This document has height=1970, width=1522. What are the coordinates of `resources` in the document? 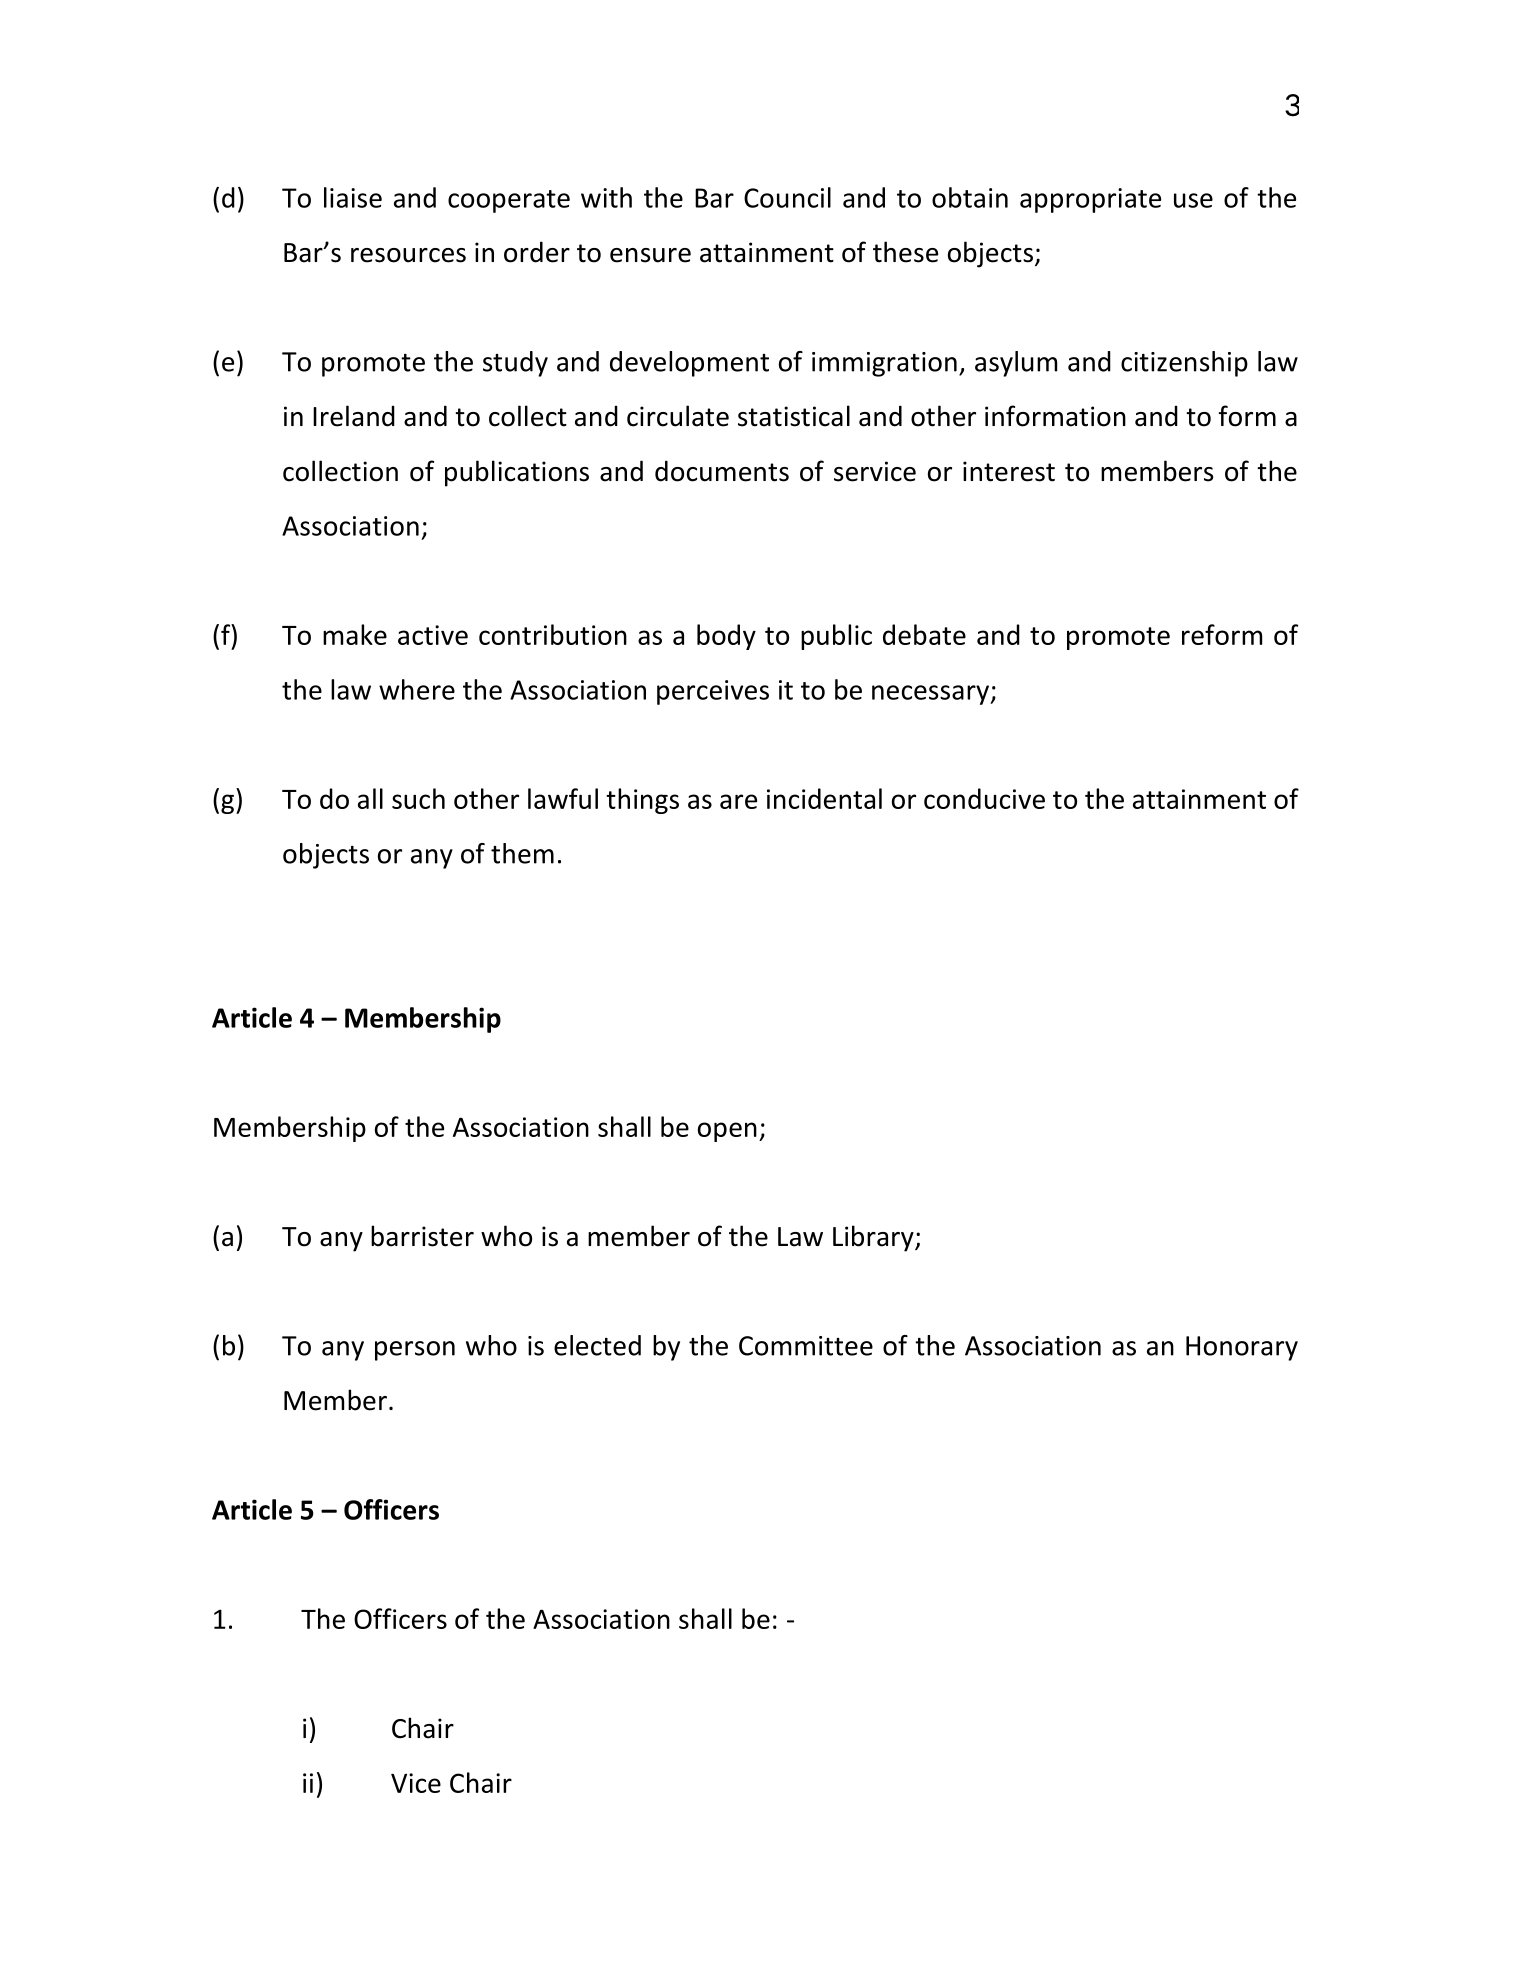 It's located at (408, 255).
